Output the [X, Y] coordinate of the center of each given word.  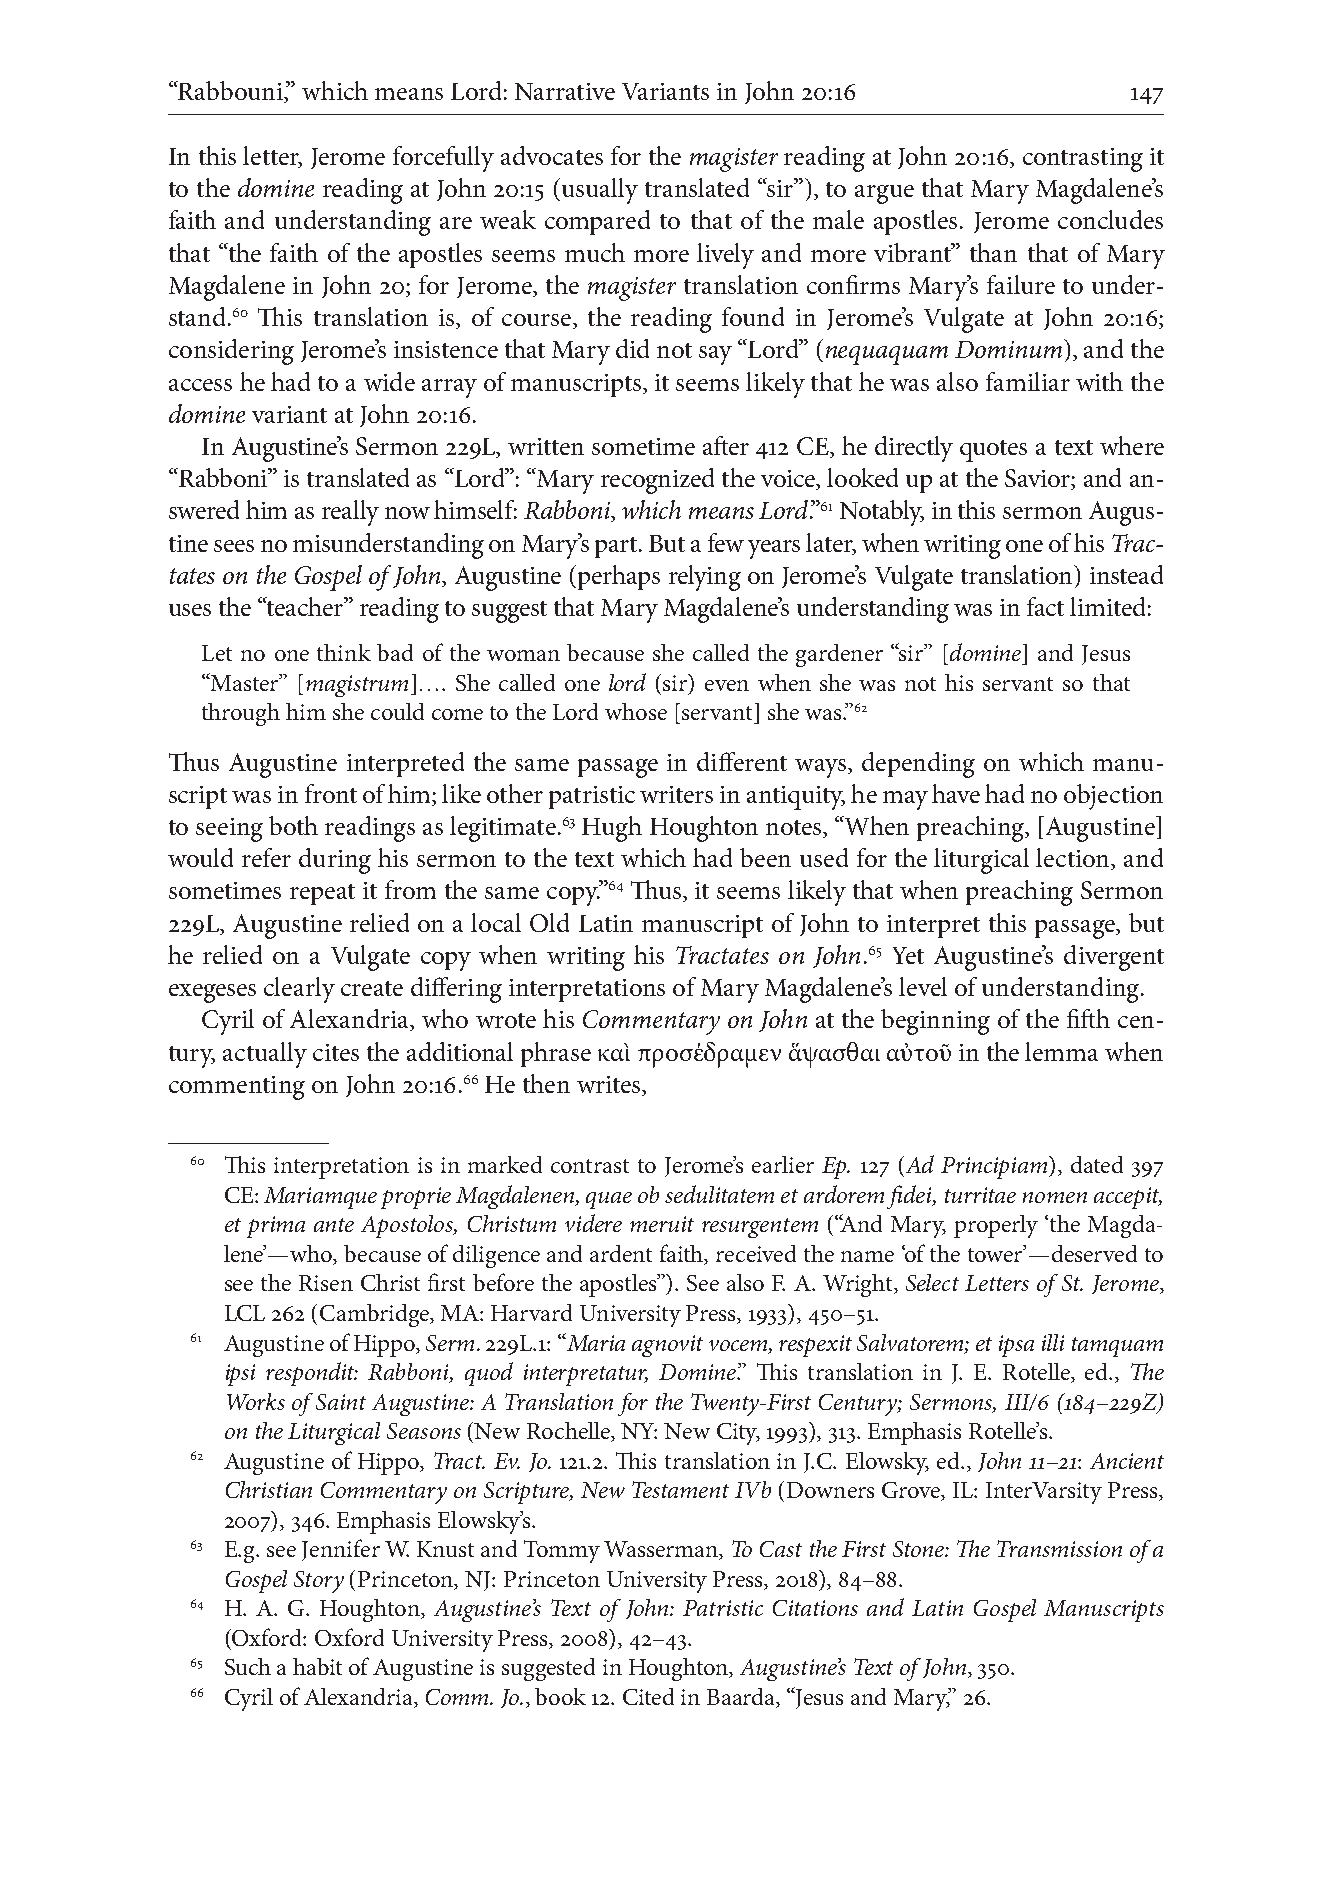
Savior [1038, 479]
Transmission [1059, 1548]
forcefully [443, 159]
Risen [326, 1283]
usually [600, 191]
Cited [648, 1696]
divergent [1114, 958]
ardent [621, 1253]
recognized [657, 481]
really [350, 513]
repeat [322, 894]
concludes [1110, 219]
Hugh [612, 829]
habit [317, 1666]
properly [996, 1226]
